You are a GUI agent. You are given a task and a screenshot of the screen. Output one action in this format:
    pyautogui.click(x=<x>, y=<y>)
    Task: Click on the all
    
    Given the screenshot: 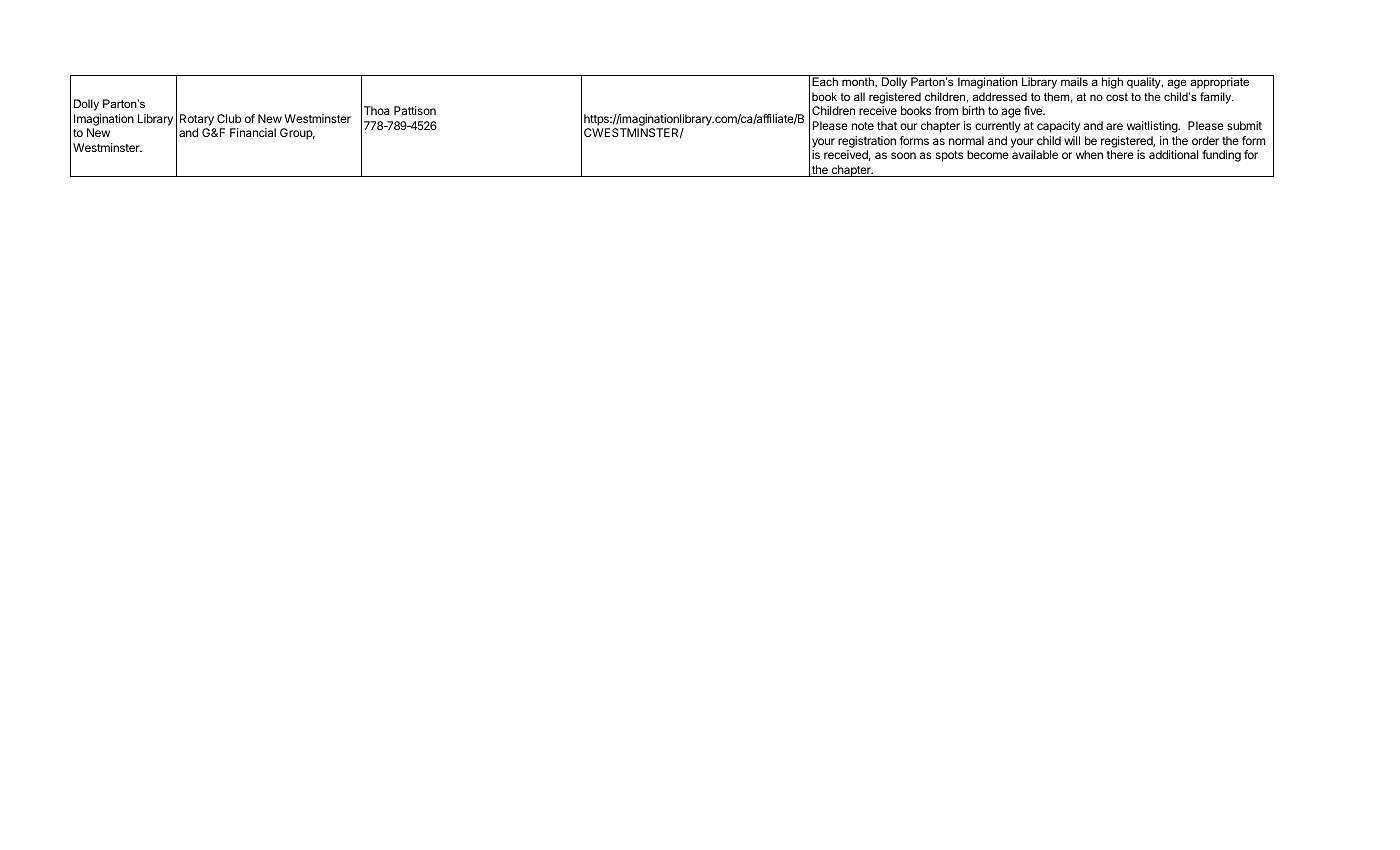 What is the action you would take?
    pyautogui.click(x=859, y=96)
